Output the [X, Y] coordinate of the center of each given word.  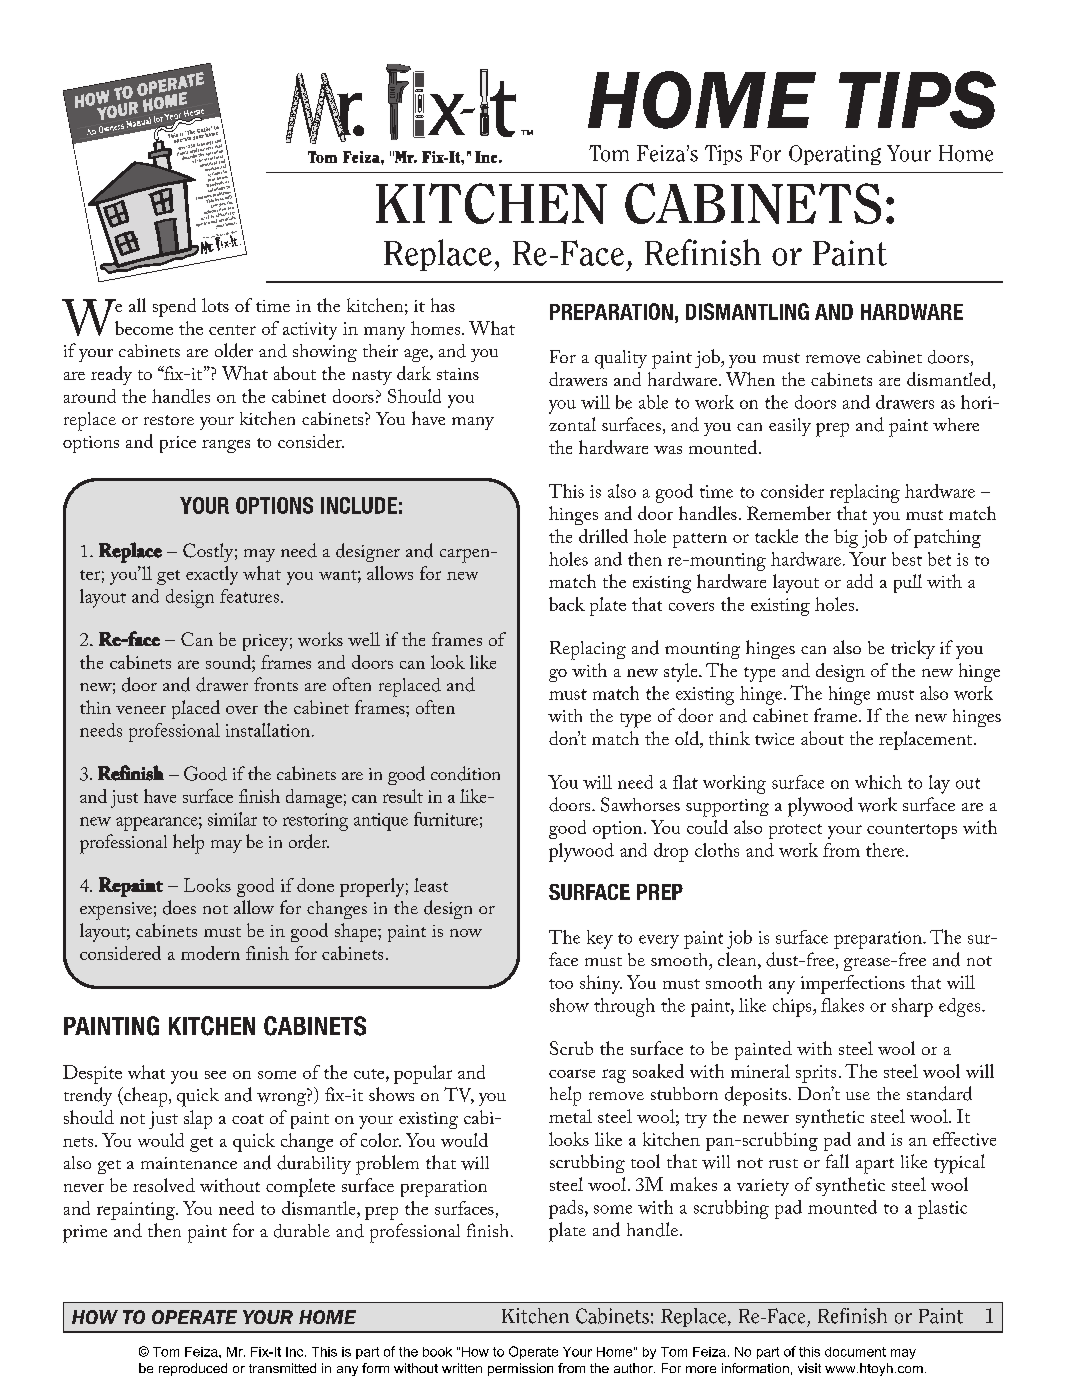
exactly [212, 575]
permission [520, 1369]
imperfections [853, 984]
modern [210, 953]
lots [215, 305]
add [860, 581]
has [443, 305]
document [855, 1352]
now [466, 933]
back [567, 604]
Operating [835, 155]
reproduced [193, 1369]
